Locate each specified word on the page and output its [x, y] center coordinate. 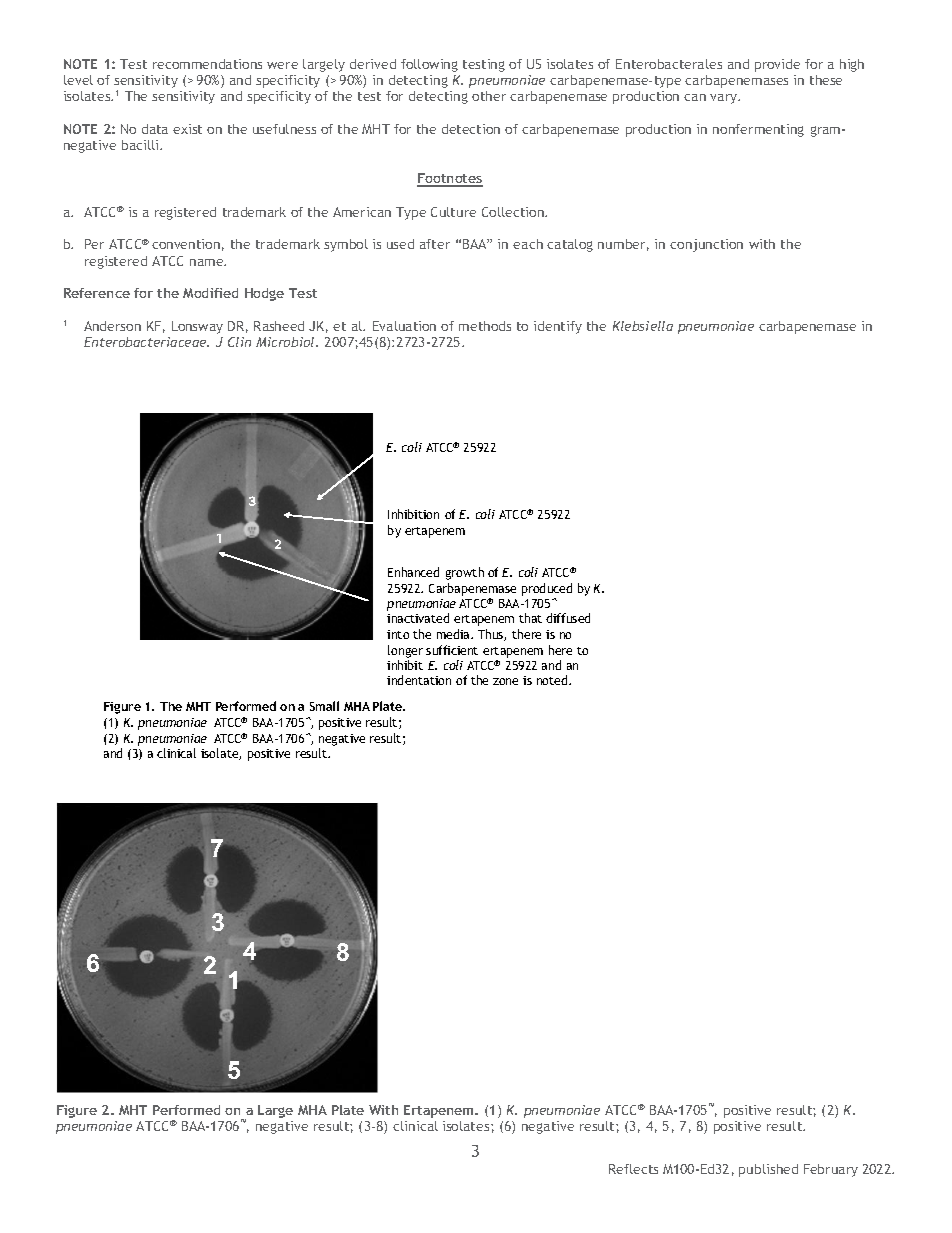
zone [505, 681]
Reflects [633, 1169]
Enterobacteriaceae [146, 342]
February [831, 1170]
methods [485, 326]
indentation [419, 680]
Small [324, 706]
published [768, 1170]
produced [547, 589]
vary [725, 99]
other [489, 96]
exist [187, 129]
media [454, 634]
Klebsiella [643, 326]
